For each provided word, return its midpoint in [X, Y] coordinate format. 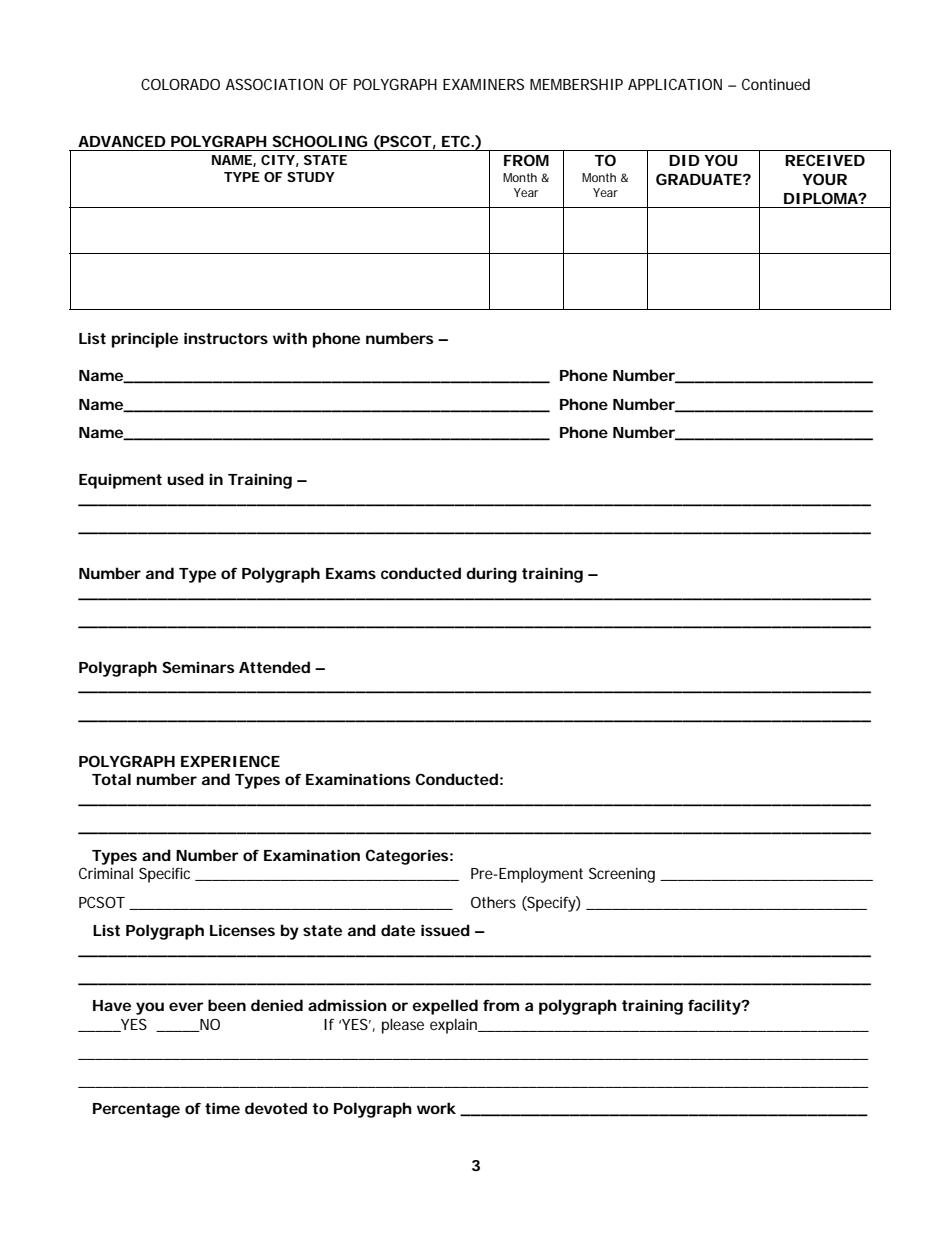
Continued [776, 84]
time [222, 1108]
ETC [457, 141]
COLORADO [180, 84]
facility [715, 1007]
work [436, 1108]
